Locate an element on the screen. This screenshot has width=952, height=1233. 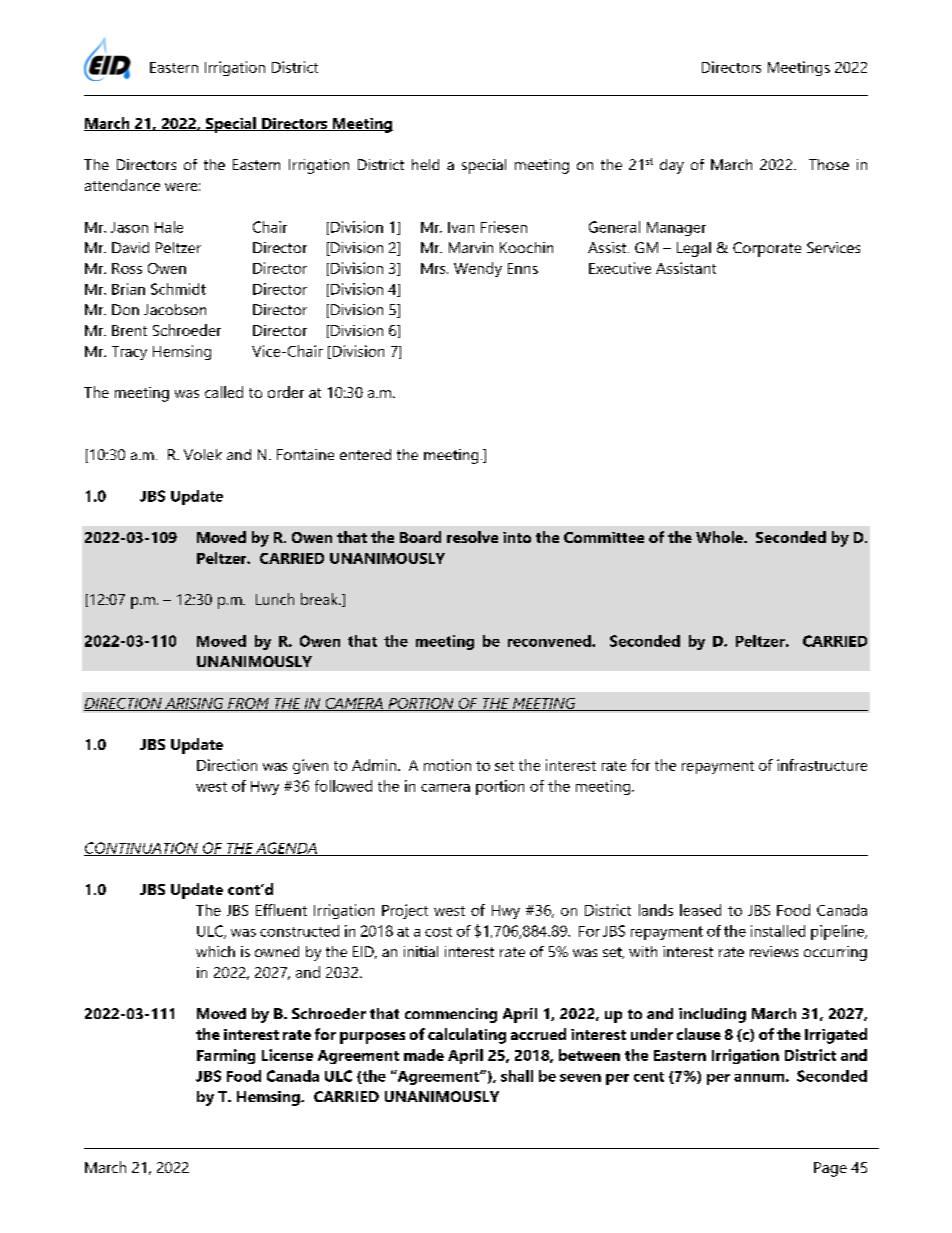
resolve is located at coordinates (472, 537).
